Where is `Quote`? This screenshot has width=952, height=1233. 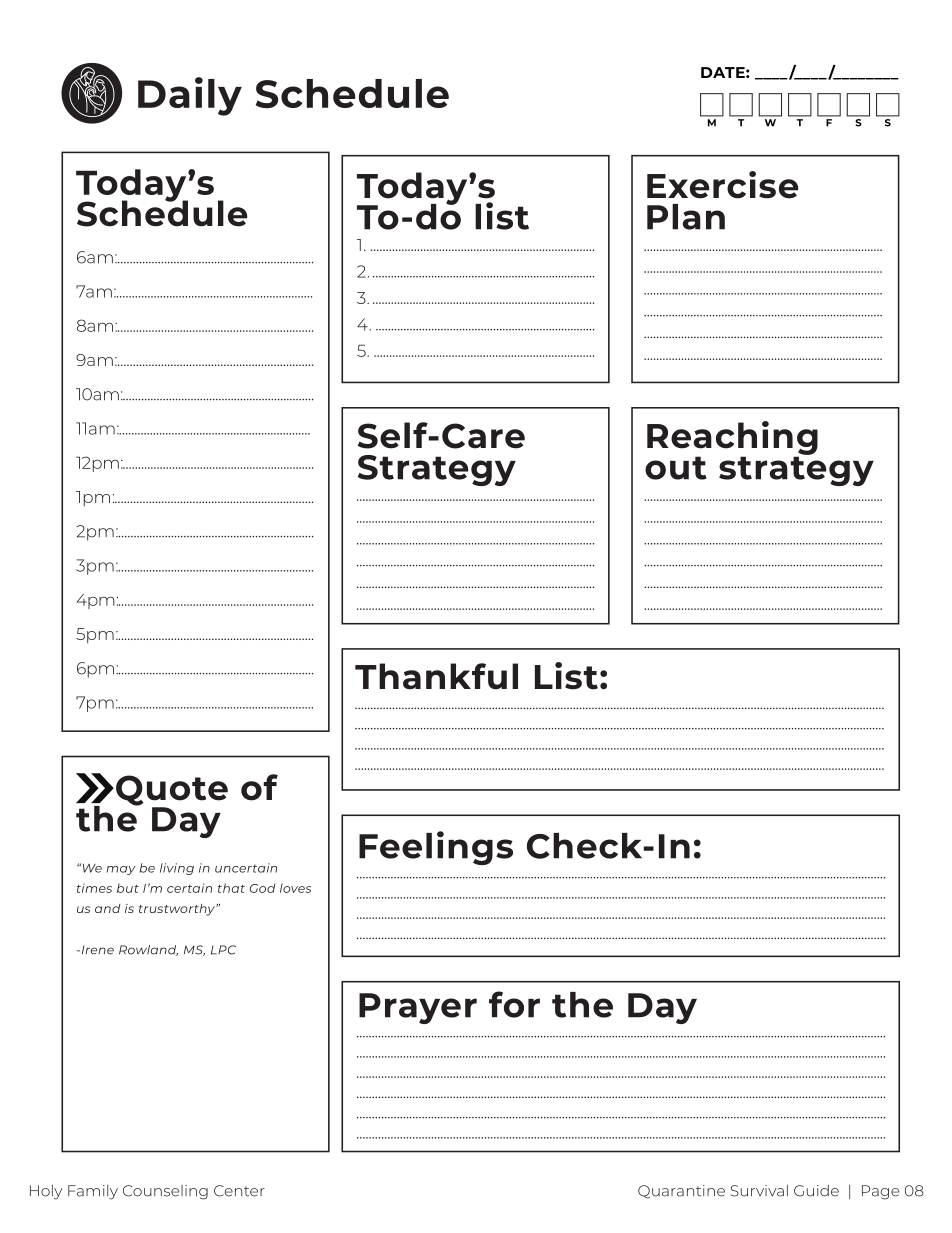 Quote is located at coordinates (172, 791).
